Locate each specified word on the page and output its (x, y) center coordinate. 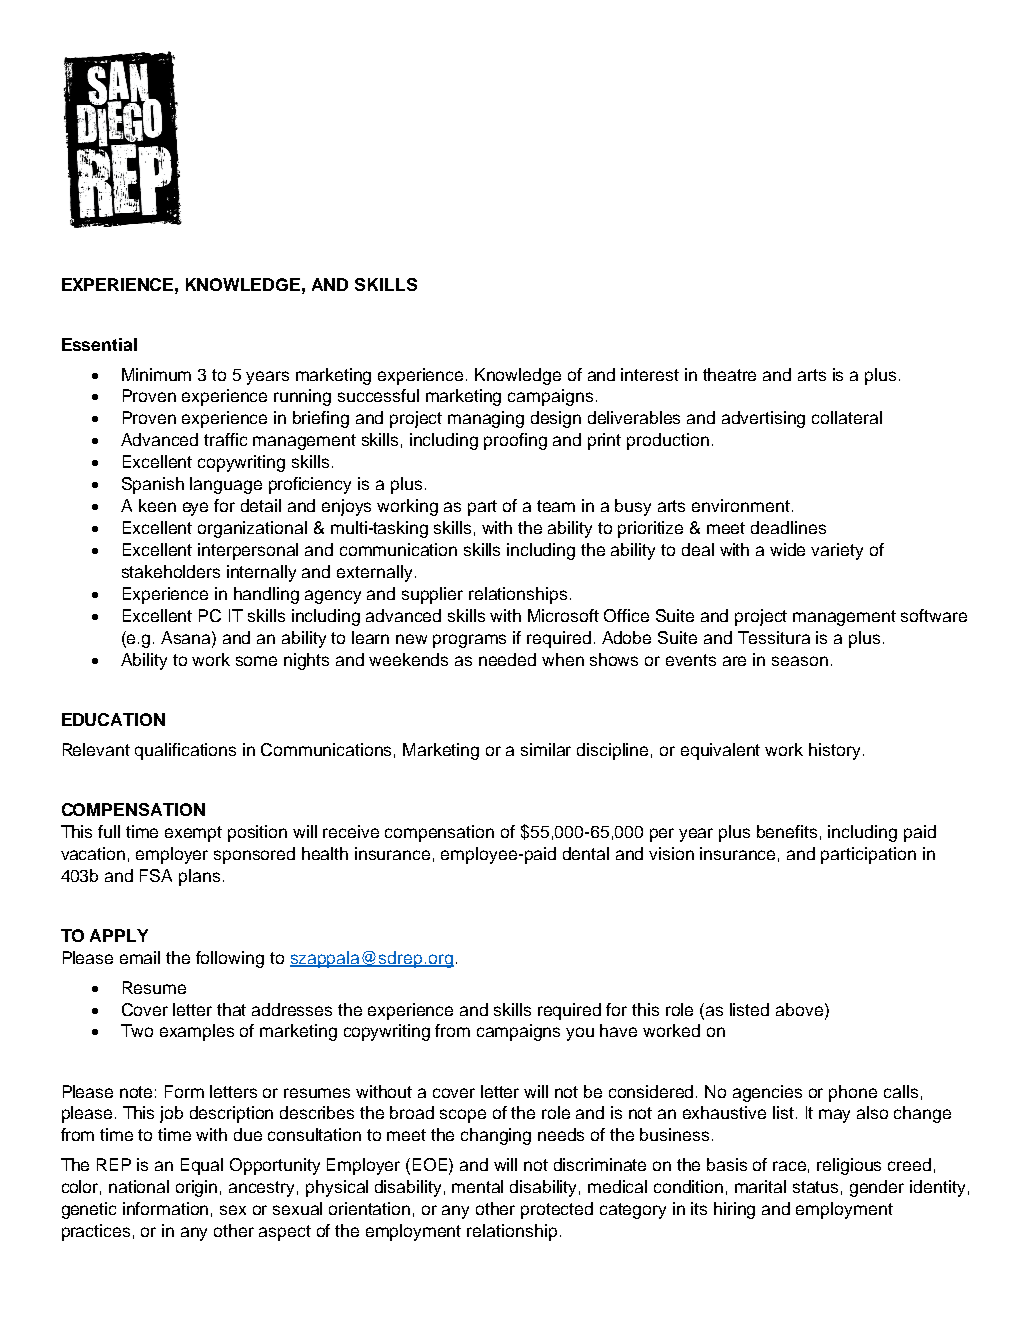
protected (557, 1210)
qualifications (185, 751)
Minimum (156, 374)
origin (196, 1188)
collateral (847, 417)
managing (486, 419)
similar (546, 749)
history (834, 751)
